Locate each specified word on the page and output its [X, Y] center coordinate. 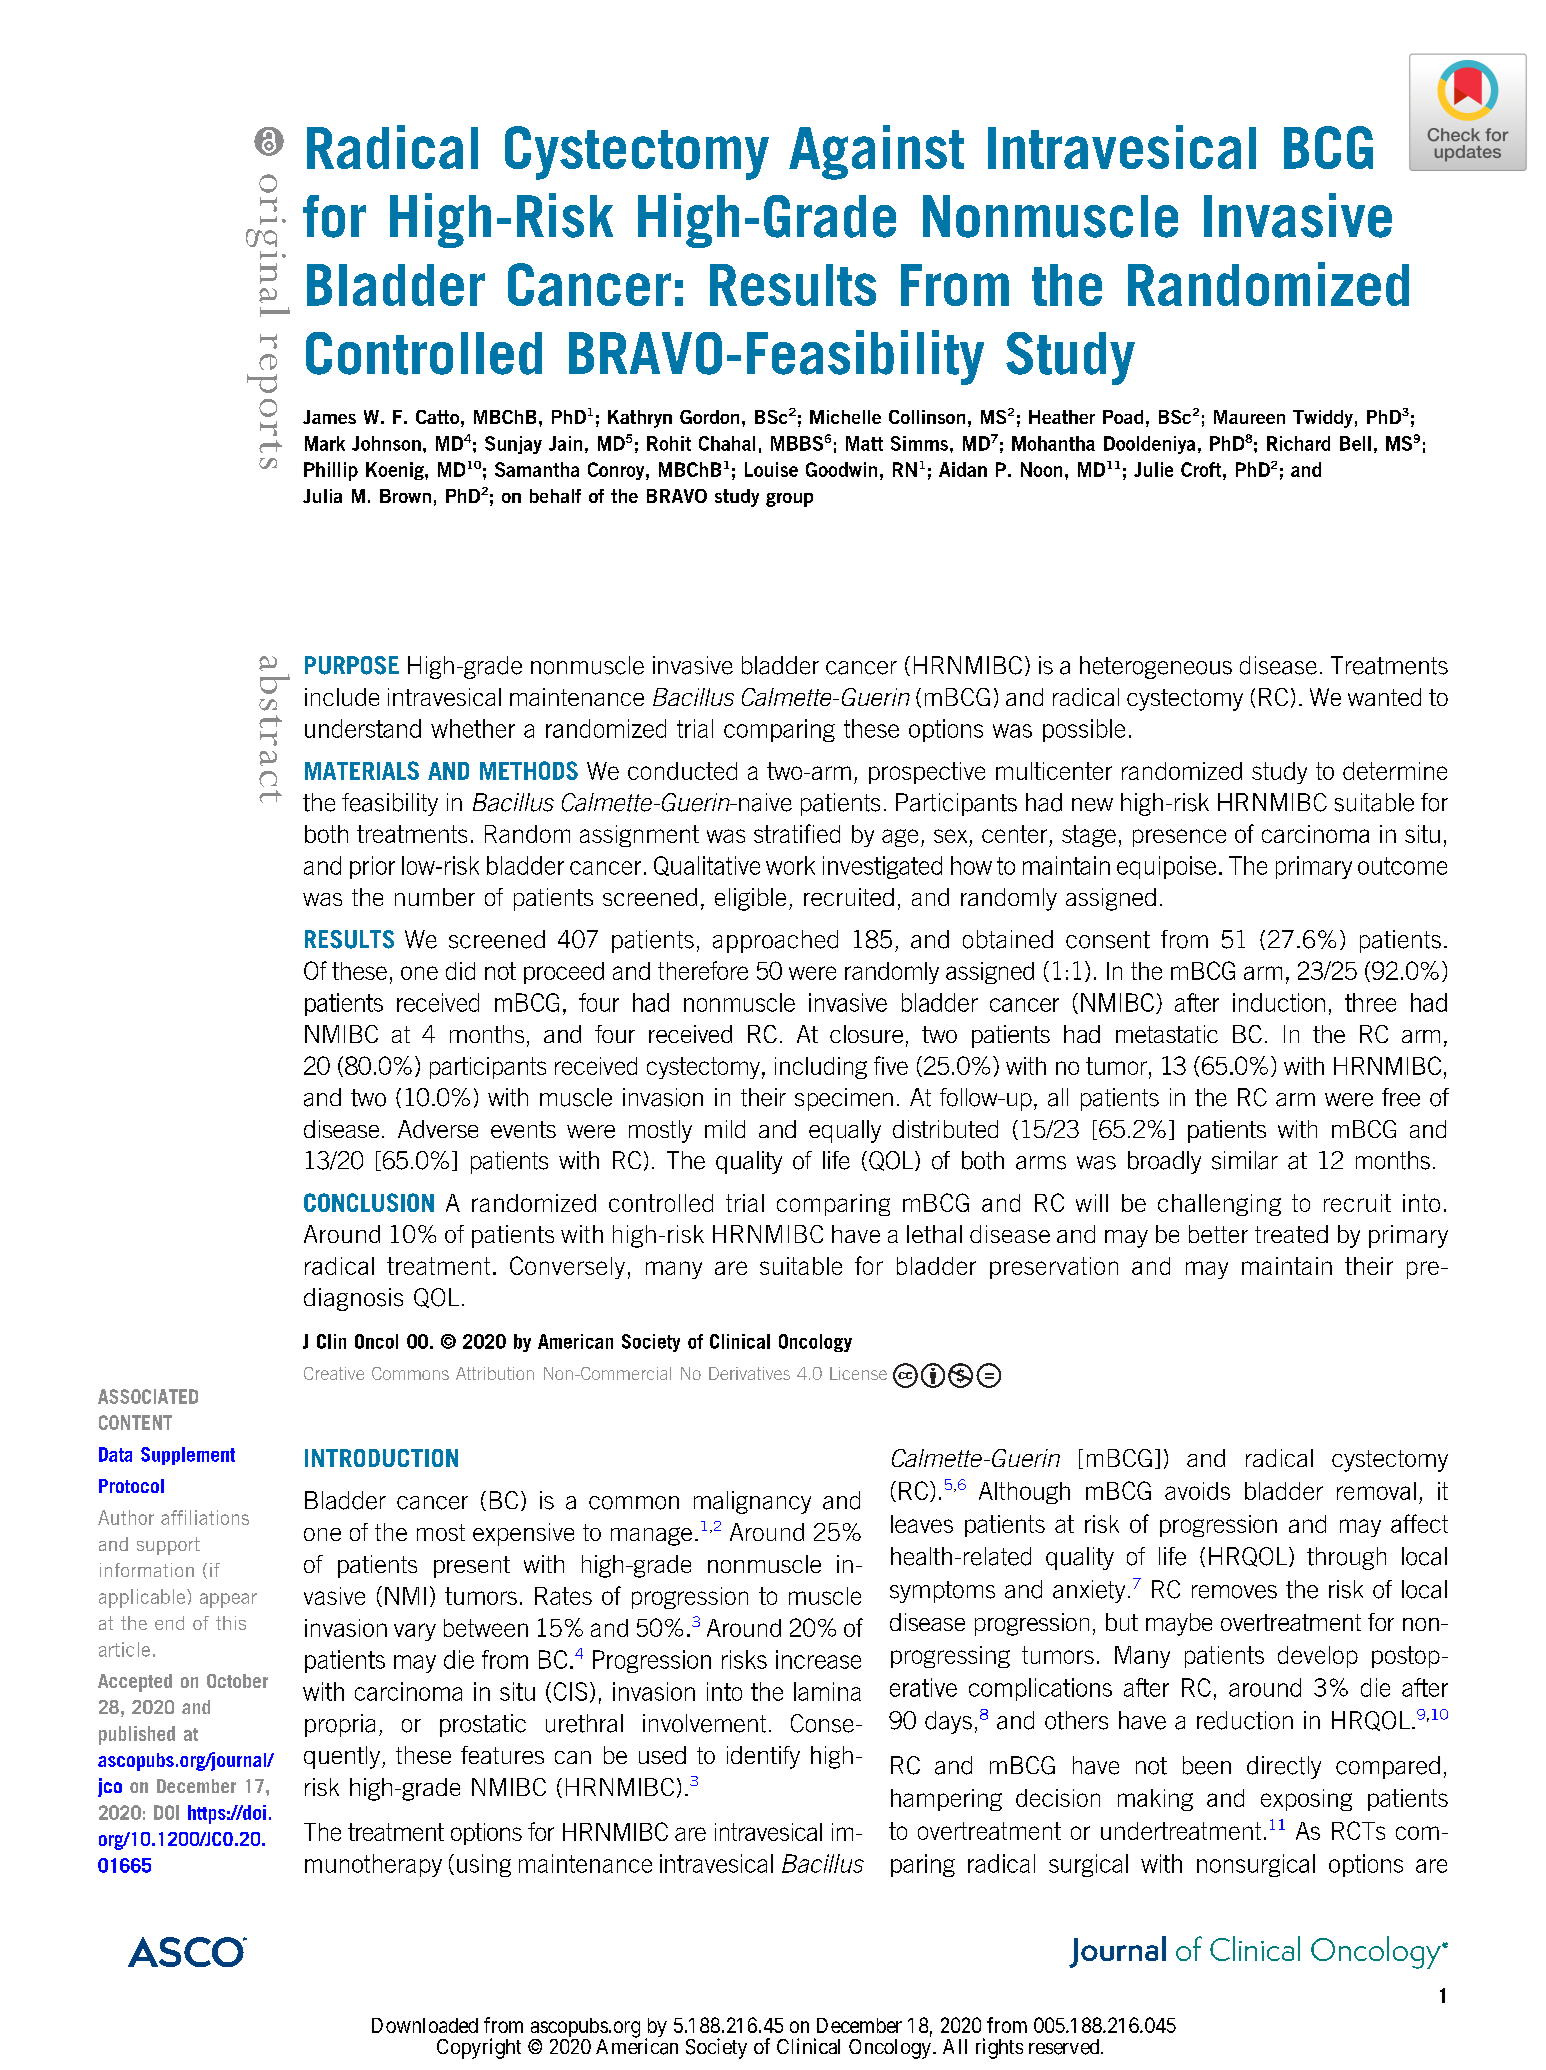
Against [876, 152]
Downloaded [425, 2025]
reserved [1065, 2047]
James [329, 417]
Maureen [1249, 417]
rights [999, 2048]
